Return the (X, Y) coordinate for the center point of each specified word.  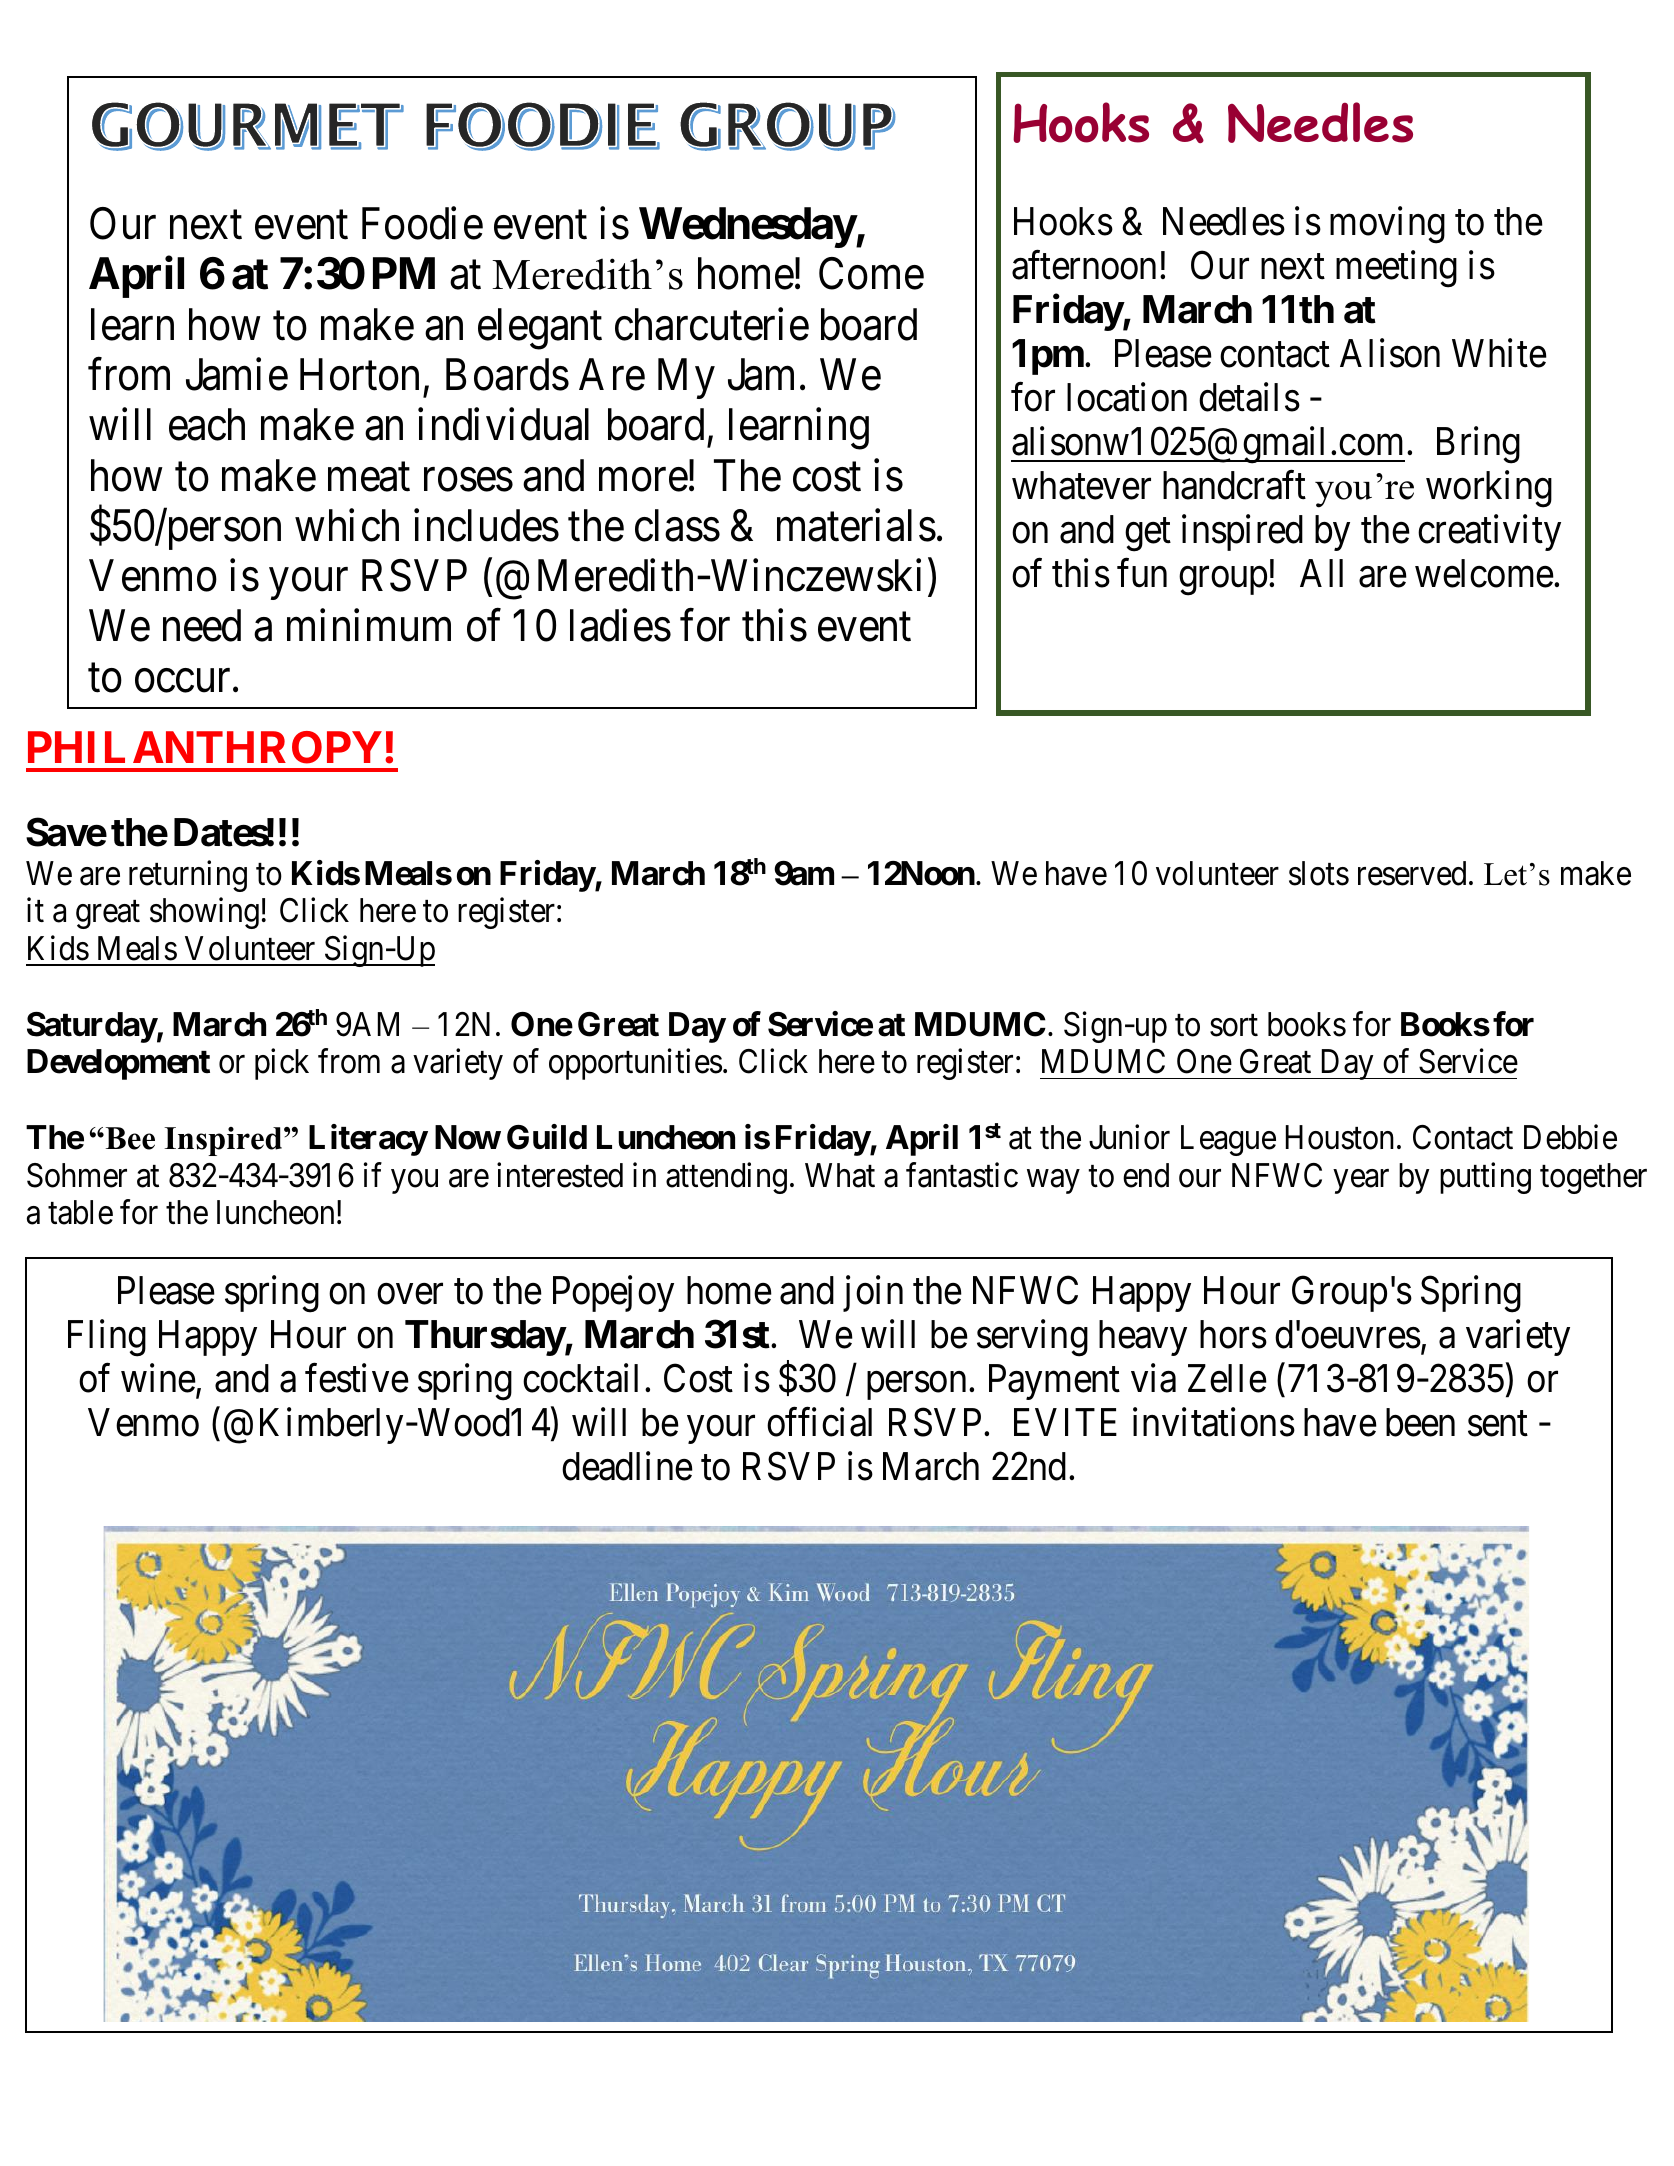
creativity (1489, 533)
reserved (1412, 873)
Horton (359, 375)
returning (188, 876)
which (347, 525)
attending (726, 1178)
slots (1319, 873)
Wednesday (747, 228)
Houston (1340, 1137)
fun (1142, 573)
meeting (1396, 269)
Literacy (368, 1140)
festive (357, 1378)
